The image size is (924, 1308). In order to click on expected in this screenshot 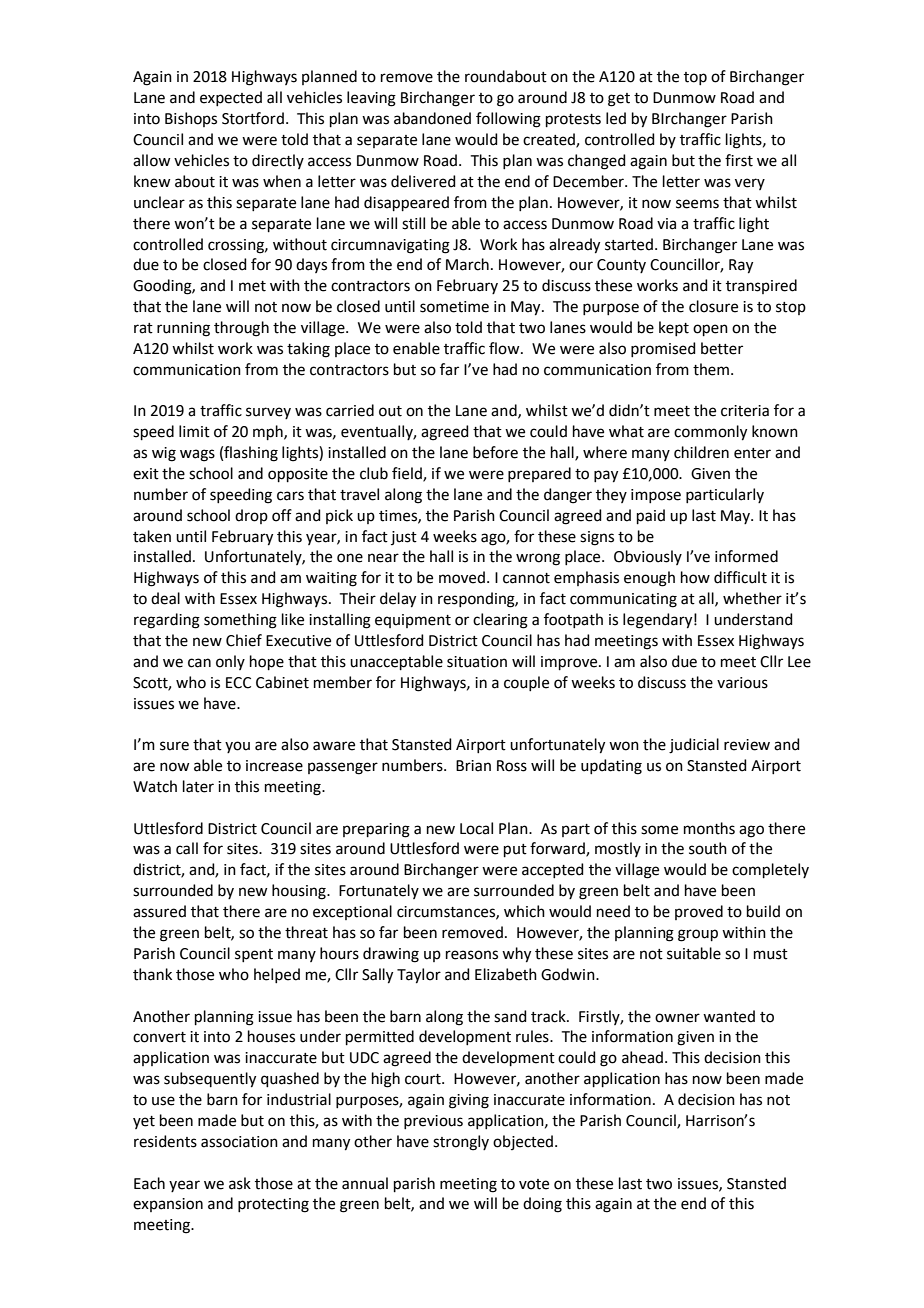, I will do `click(231, 98)`.
